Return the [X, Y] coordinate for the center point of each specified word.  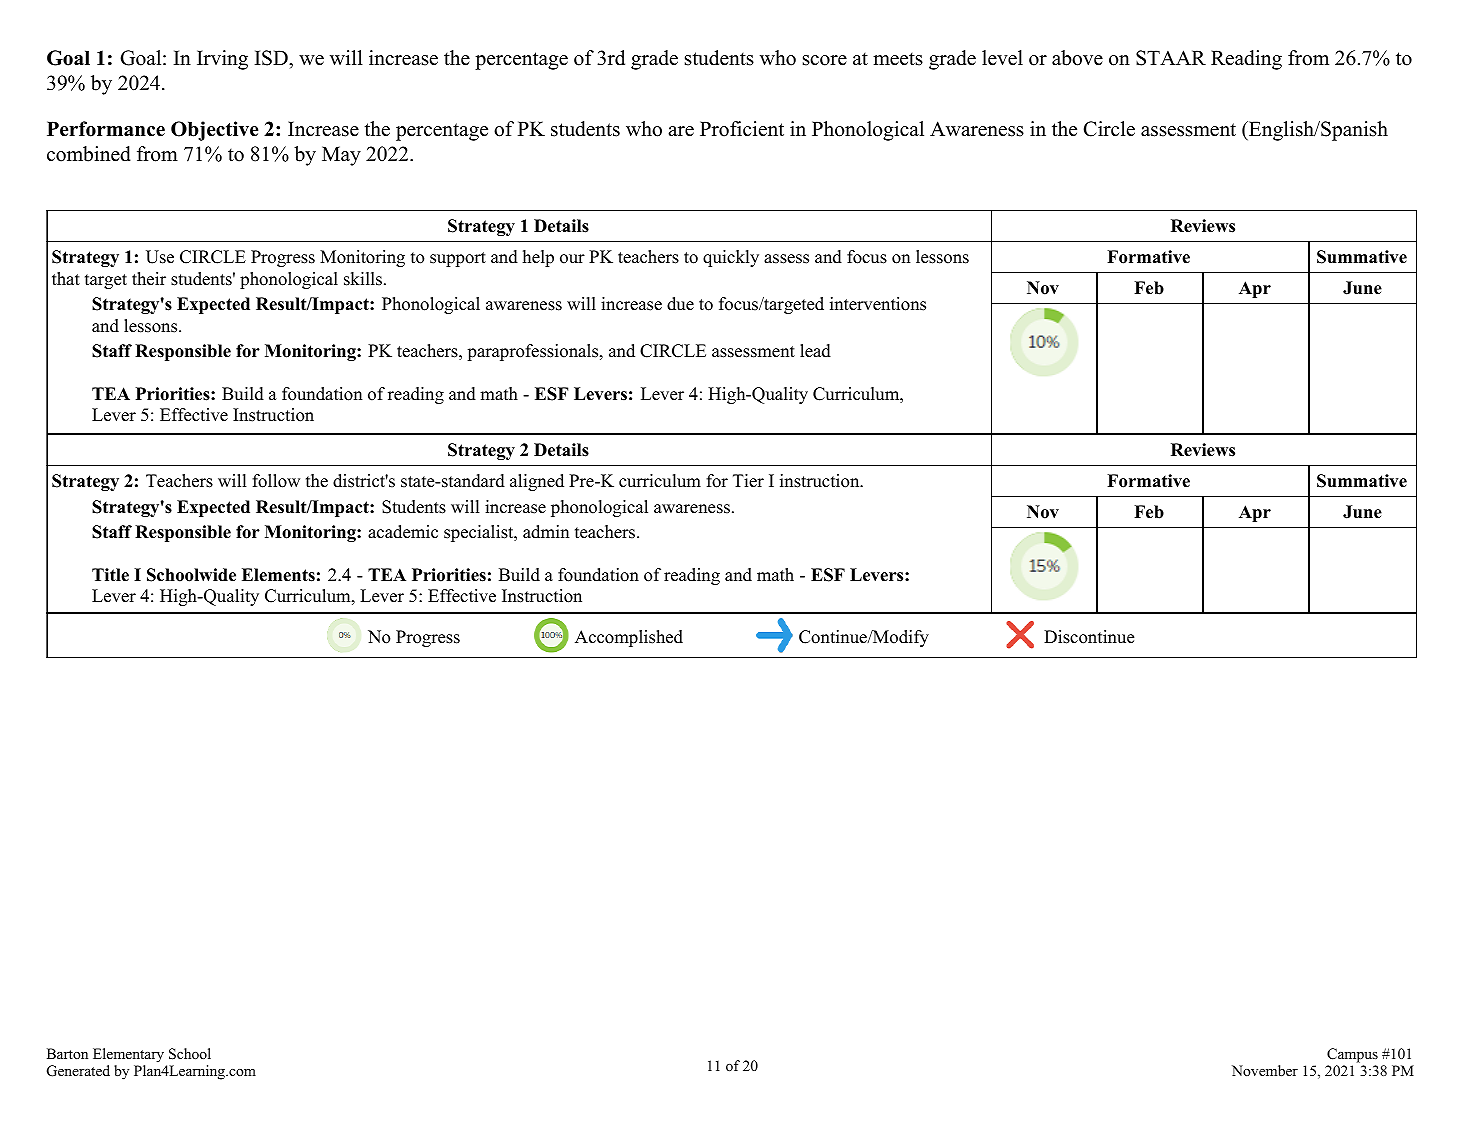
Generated [78, 1071]
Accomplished [629, 638]
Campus [1352, 1055]
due [680, 304]
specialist [480, 533]
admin [546, 532]
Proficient [742, 129]
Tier [748, 481]
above [1077, 58]
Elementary [128, 1055]
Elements [278, 575]
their [149, 279]
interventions [878, 304]
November [1265, 1070]
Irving [222, 60]
